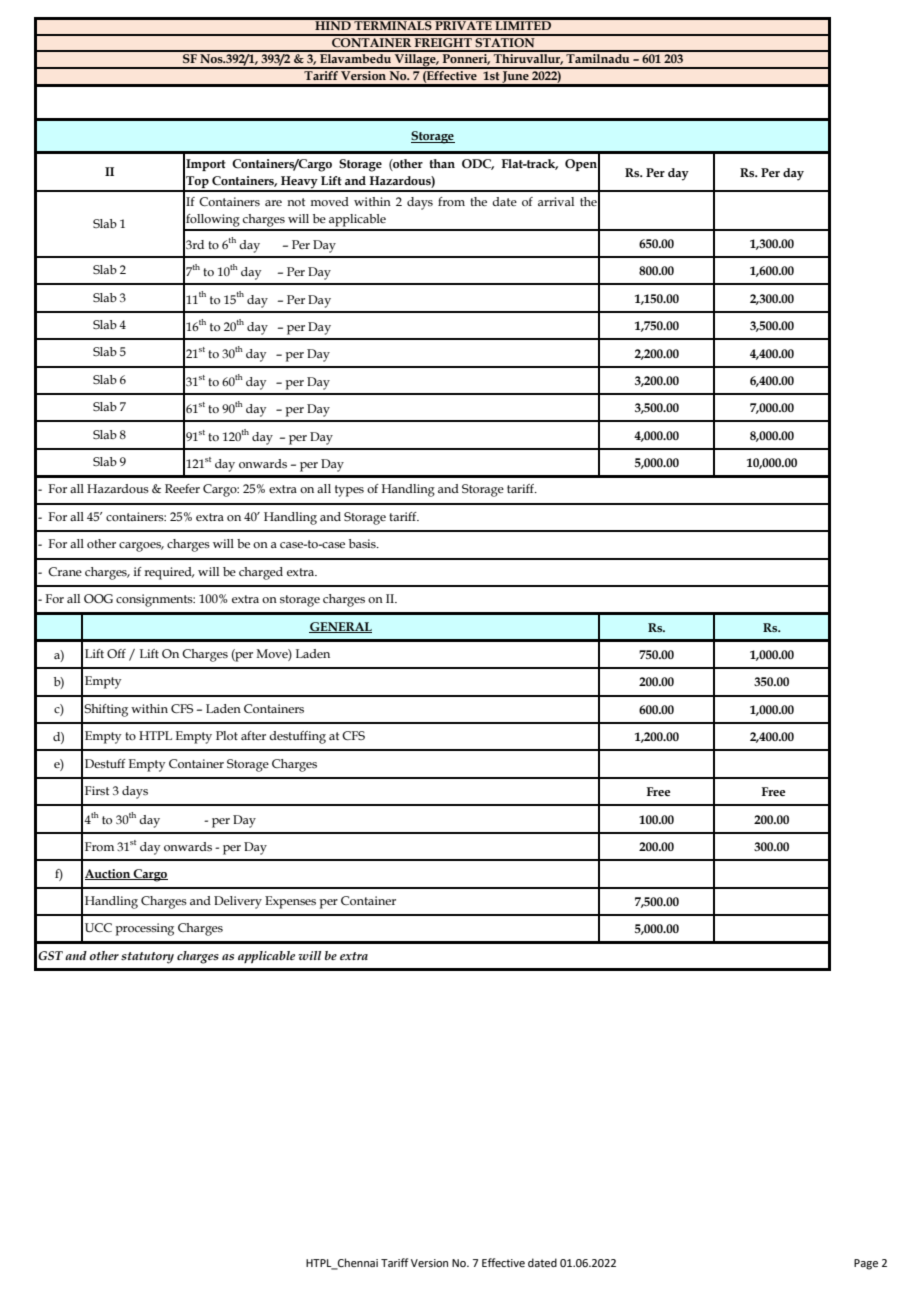 This document has width=924, height=1308. Describe the element at coordinates (349, 491) in the document. I see `types` at that location.
